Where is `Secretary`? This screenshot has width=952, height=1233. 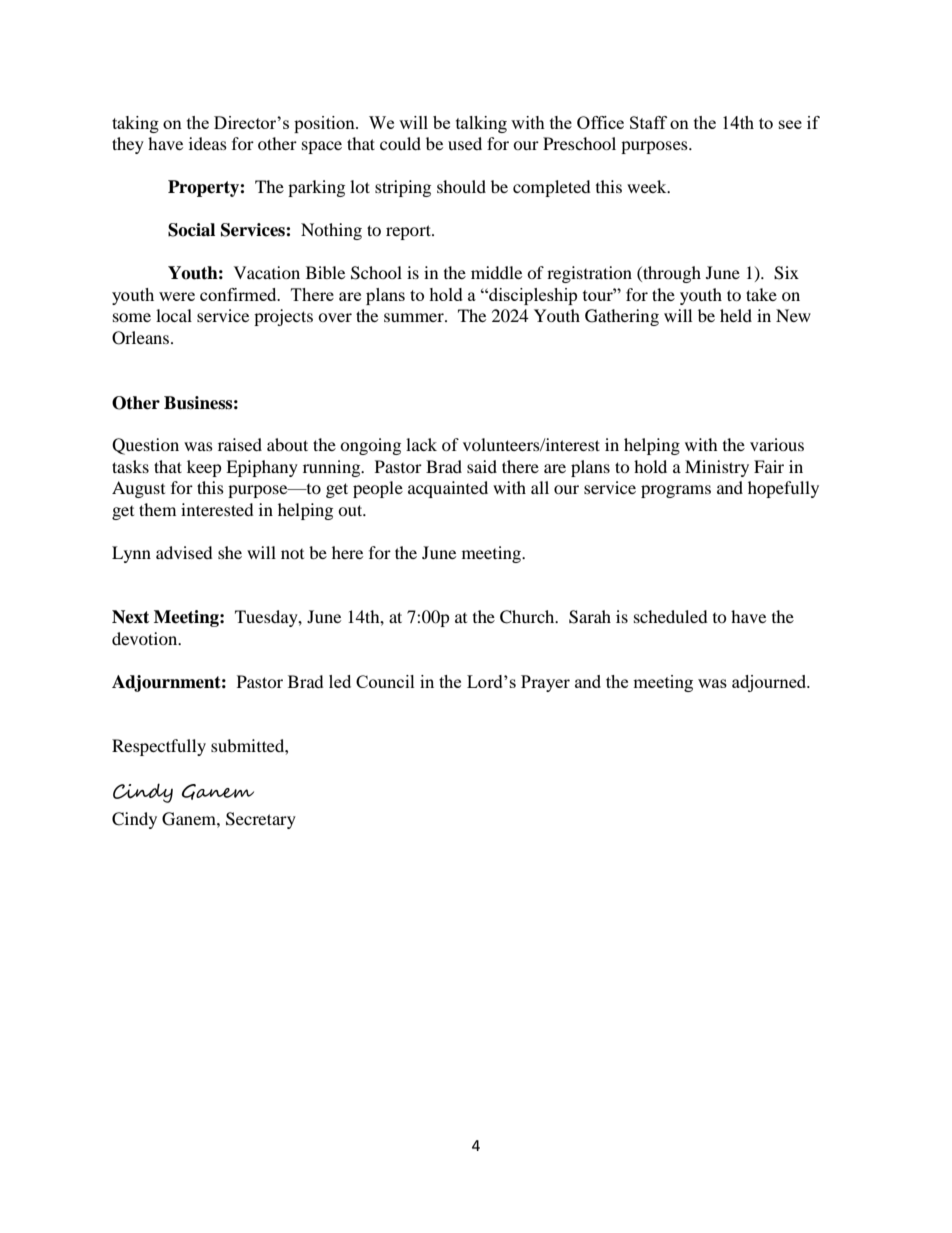 Secretary is located at coordinates (261, 820).
